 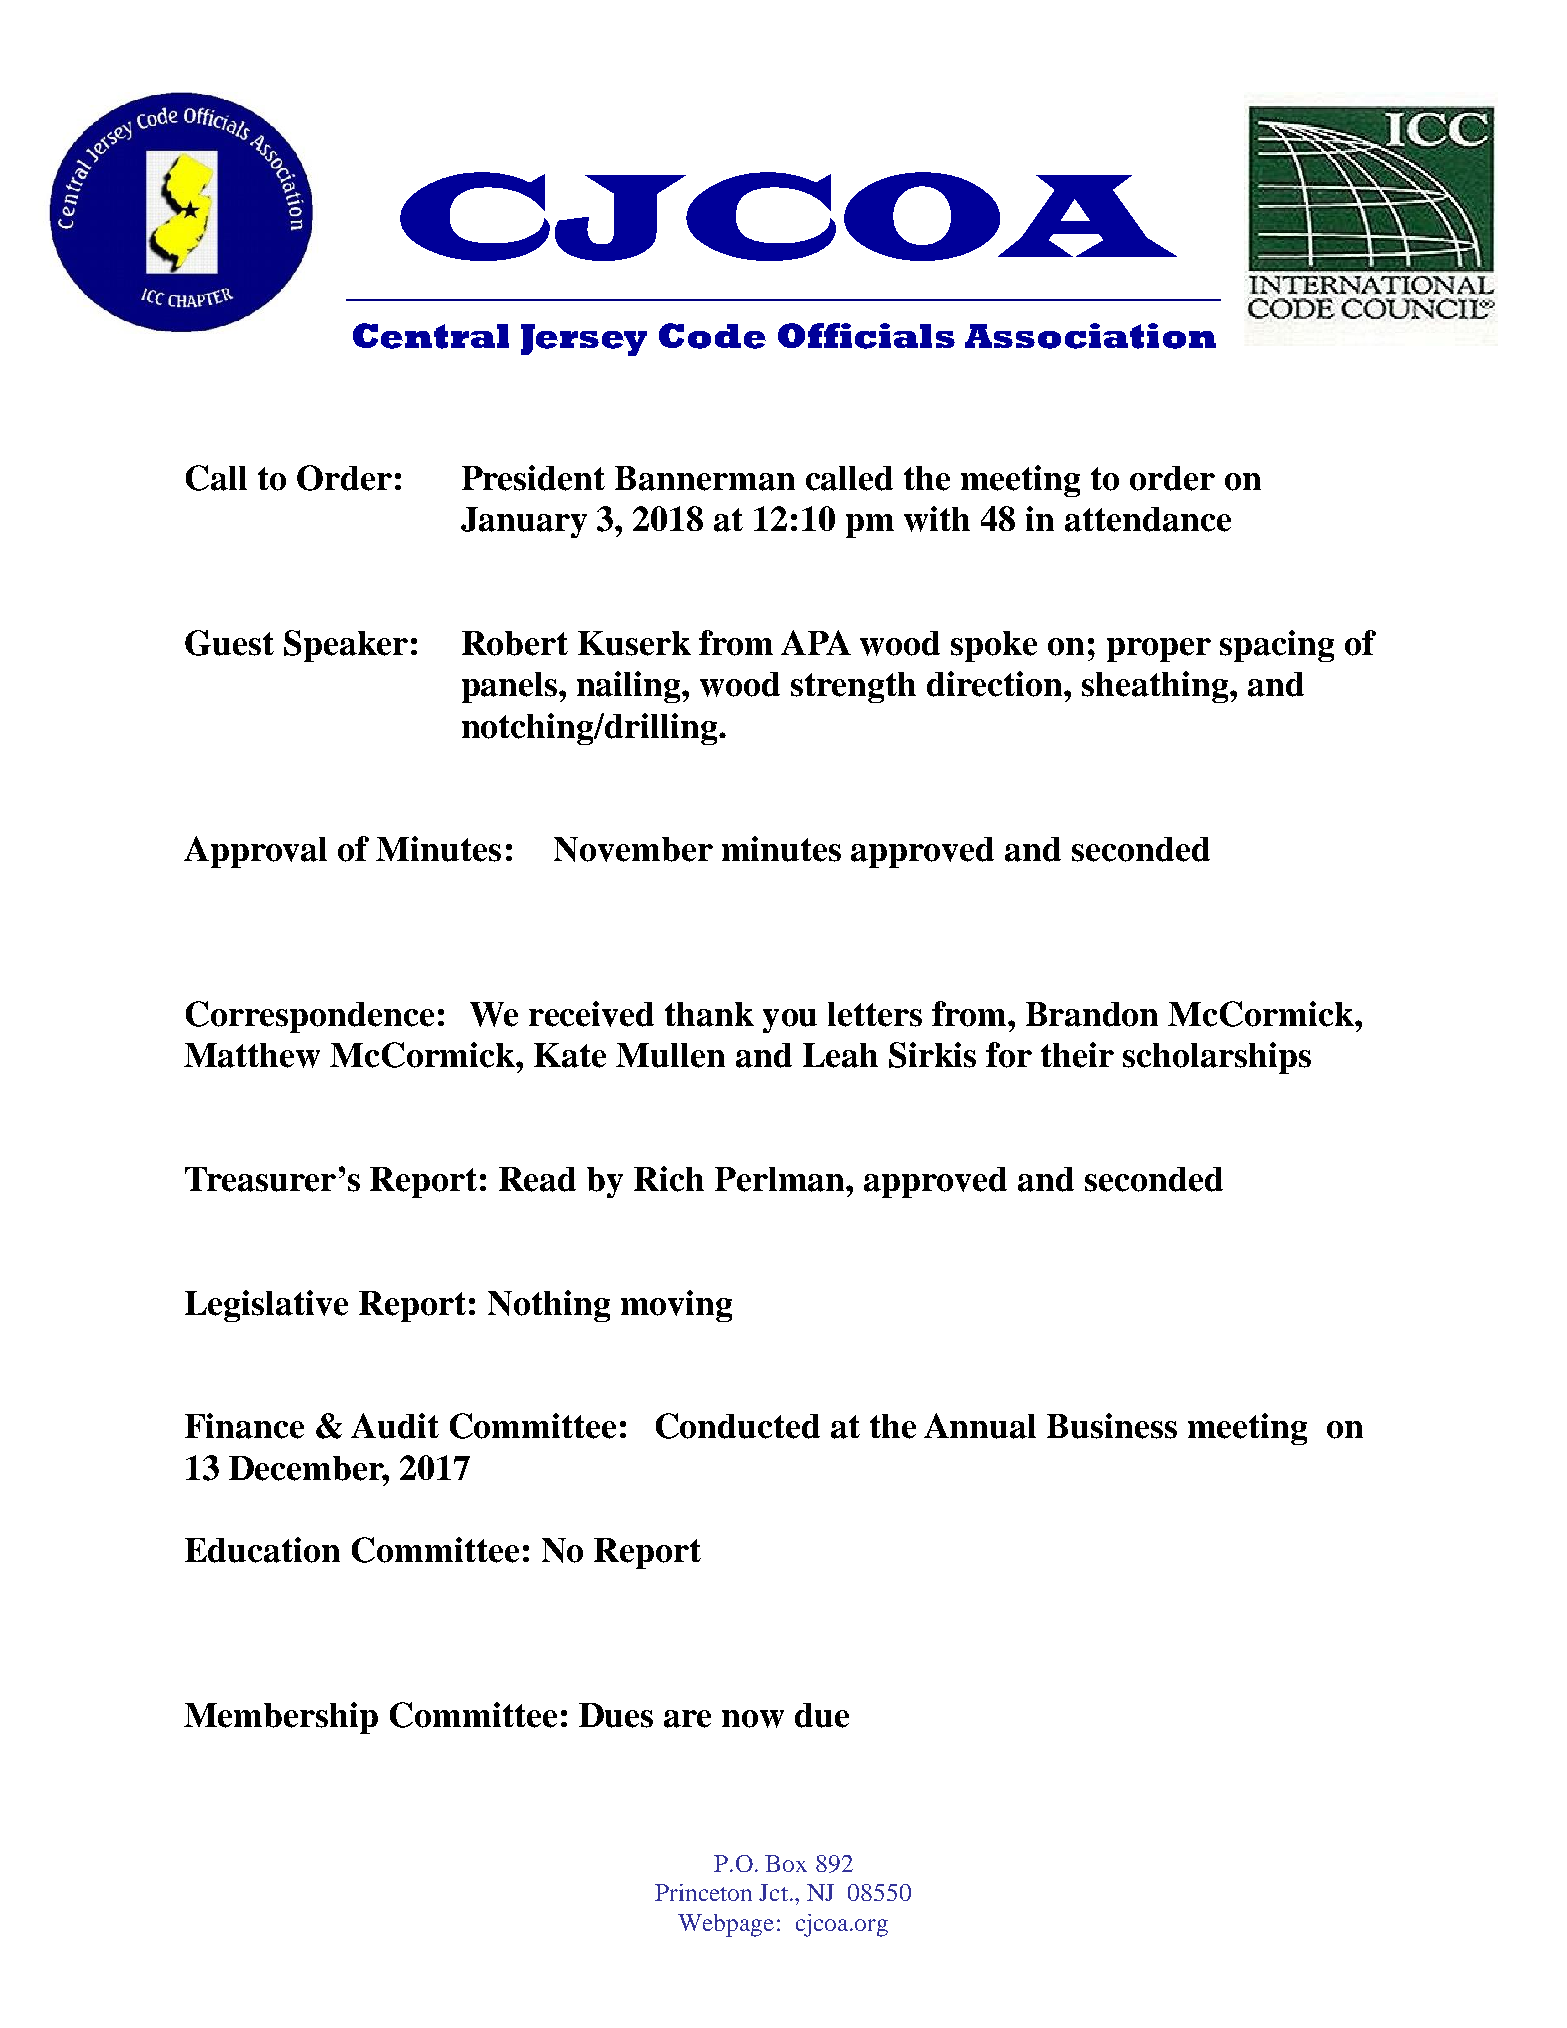 What do you see at coordinates (1090, 336) in the screenshot?
I see `Association` at bounding box center [1090, 336].
